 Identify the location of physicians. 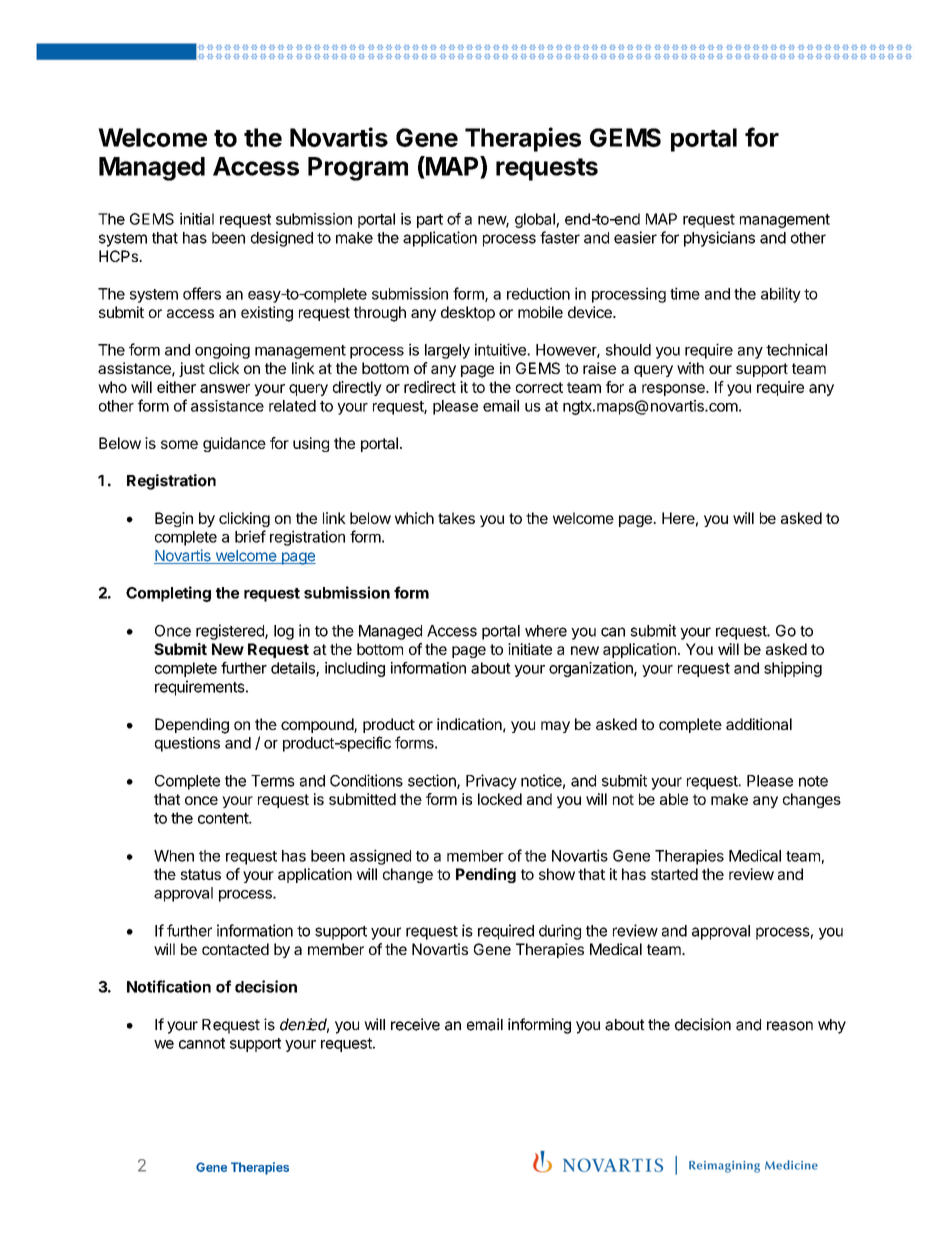
(719, 239).
